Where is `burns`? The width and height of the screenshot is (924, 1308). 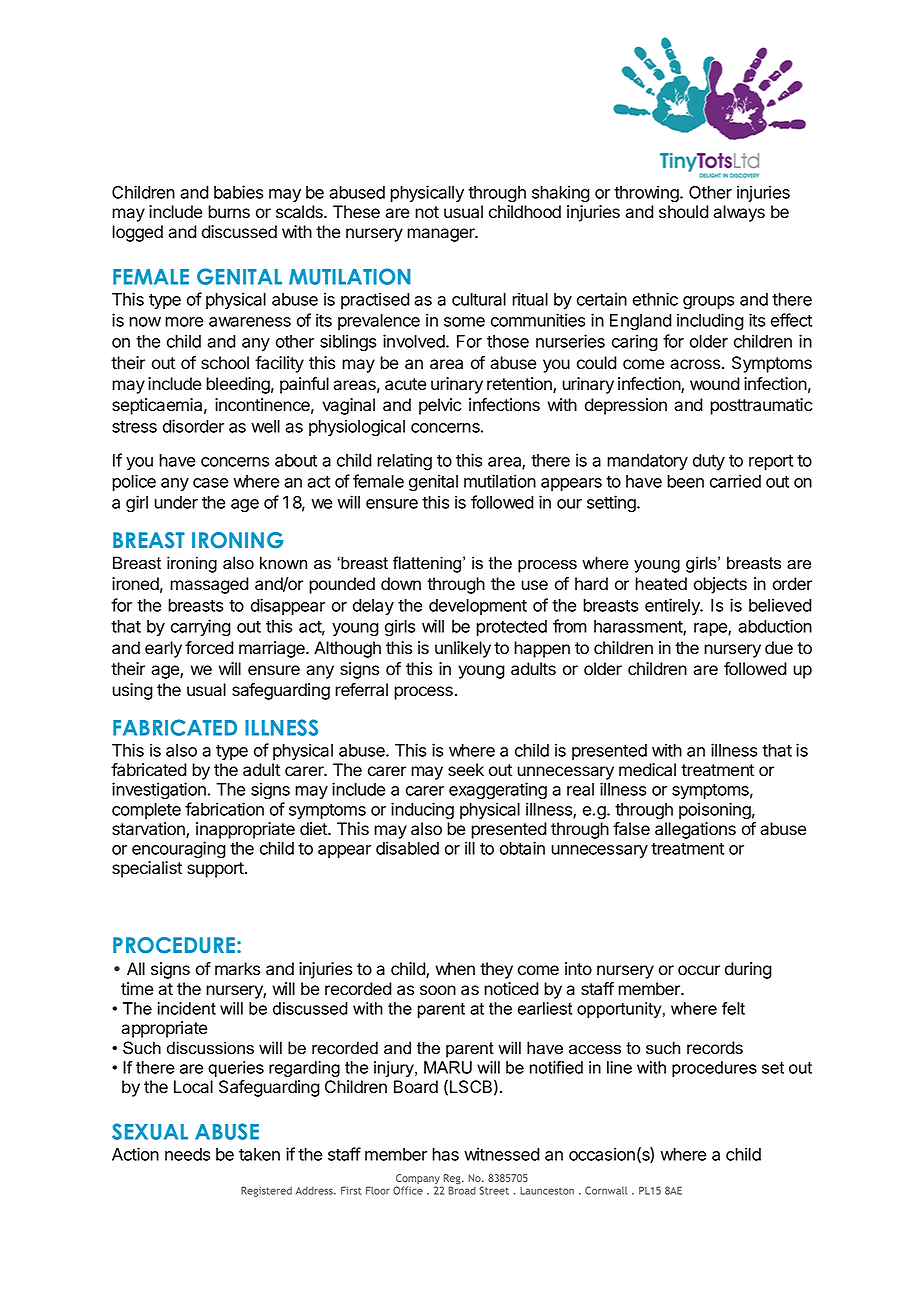 burns is located at coordinates (229, 212).
